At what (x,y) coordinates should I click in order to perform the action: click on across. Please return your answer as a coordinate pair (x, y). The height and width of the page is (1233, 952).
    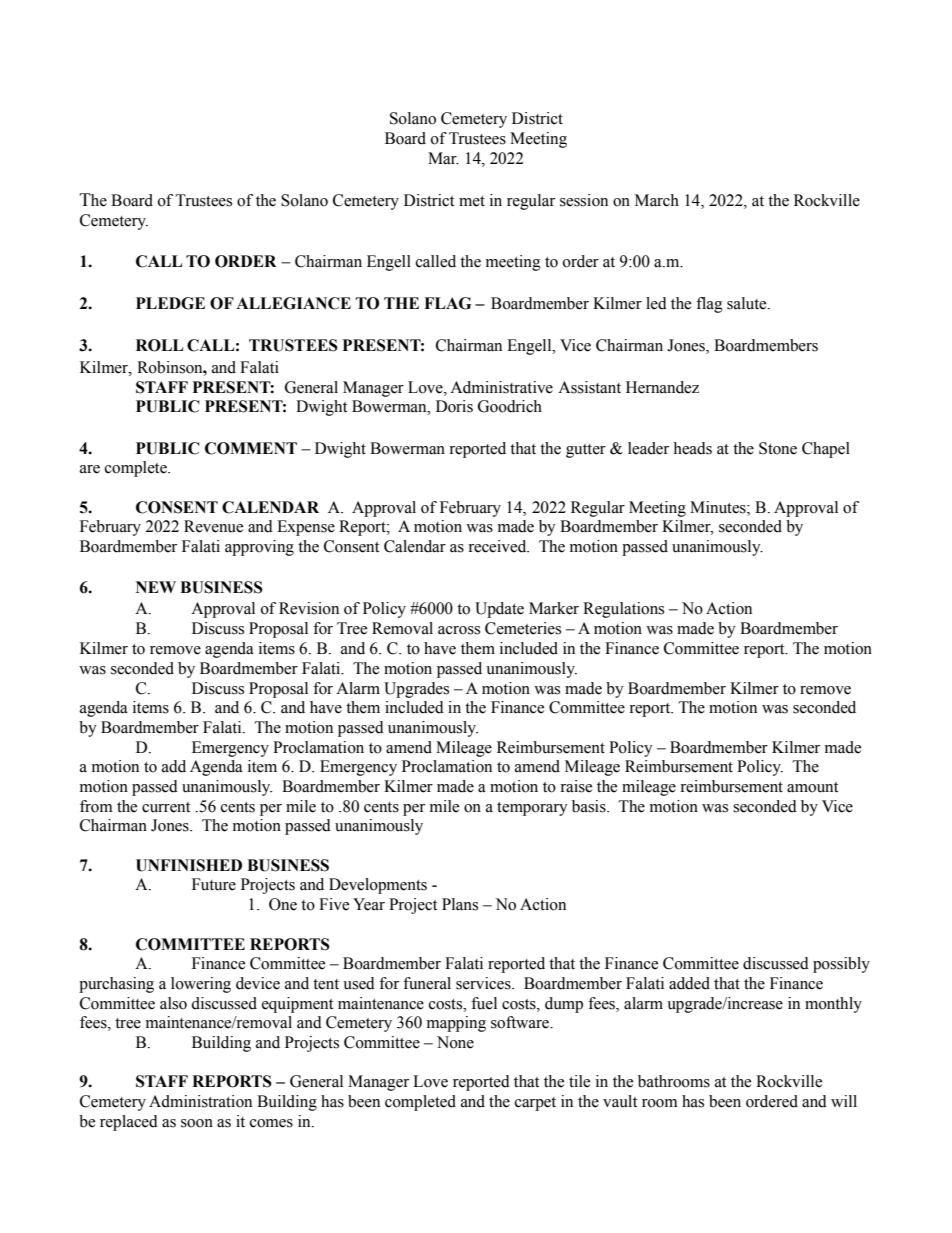
    Looking at the image, I should click on (459, 630).
